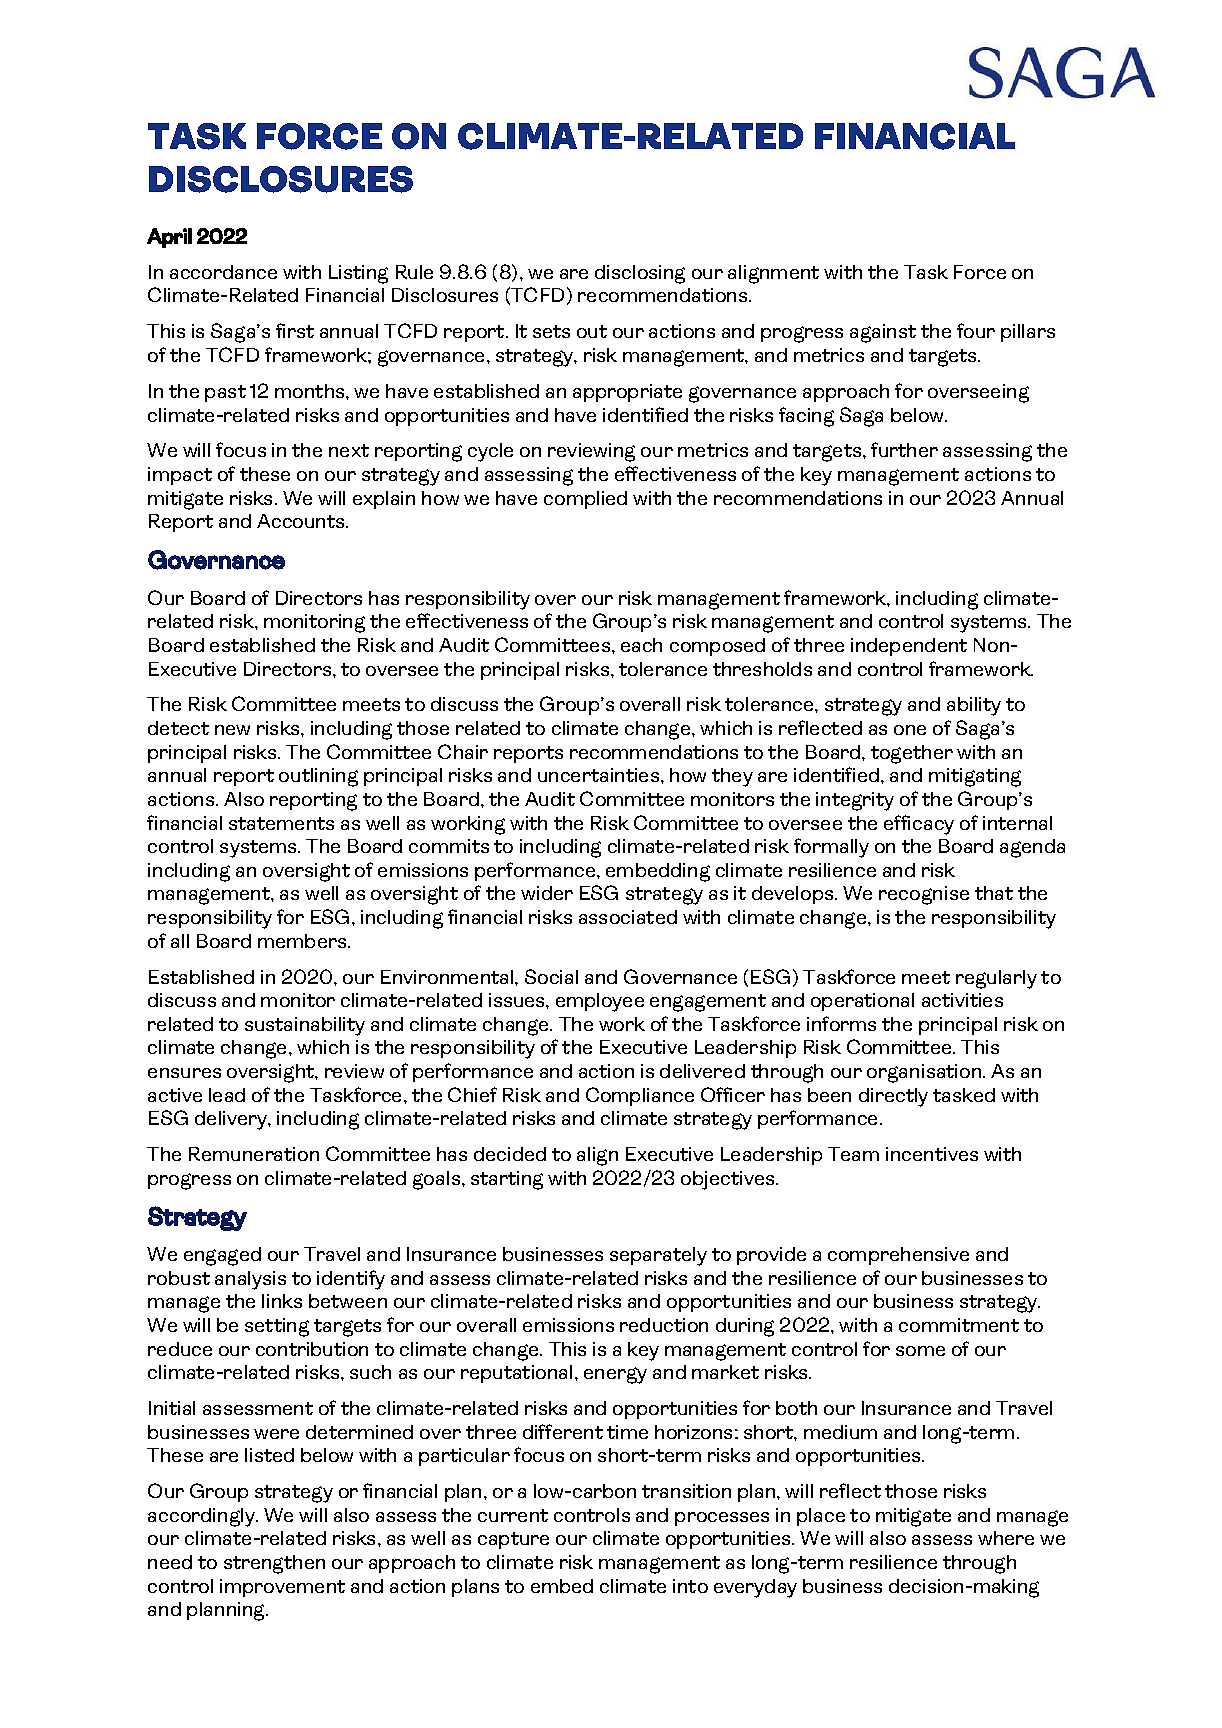 Image resolution: width=1222 pixels, height=1728 pixels. I want to click on separately, so click(658, 1256).
